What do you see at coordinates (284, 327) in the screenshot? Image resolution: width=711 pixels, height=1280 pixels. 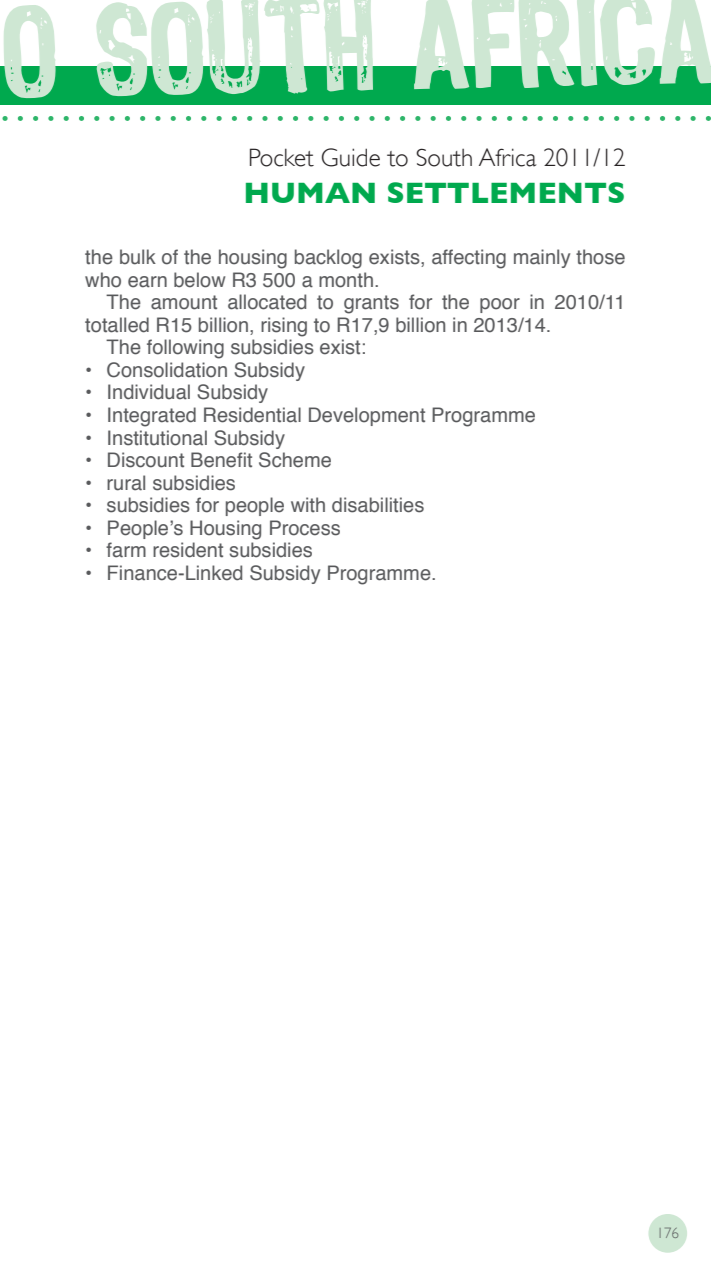 I see `rising` at bounding box center [284, 327].
